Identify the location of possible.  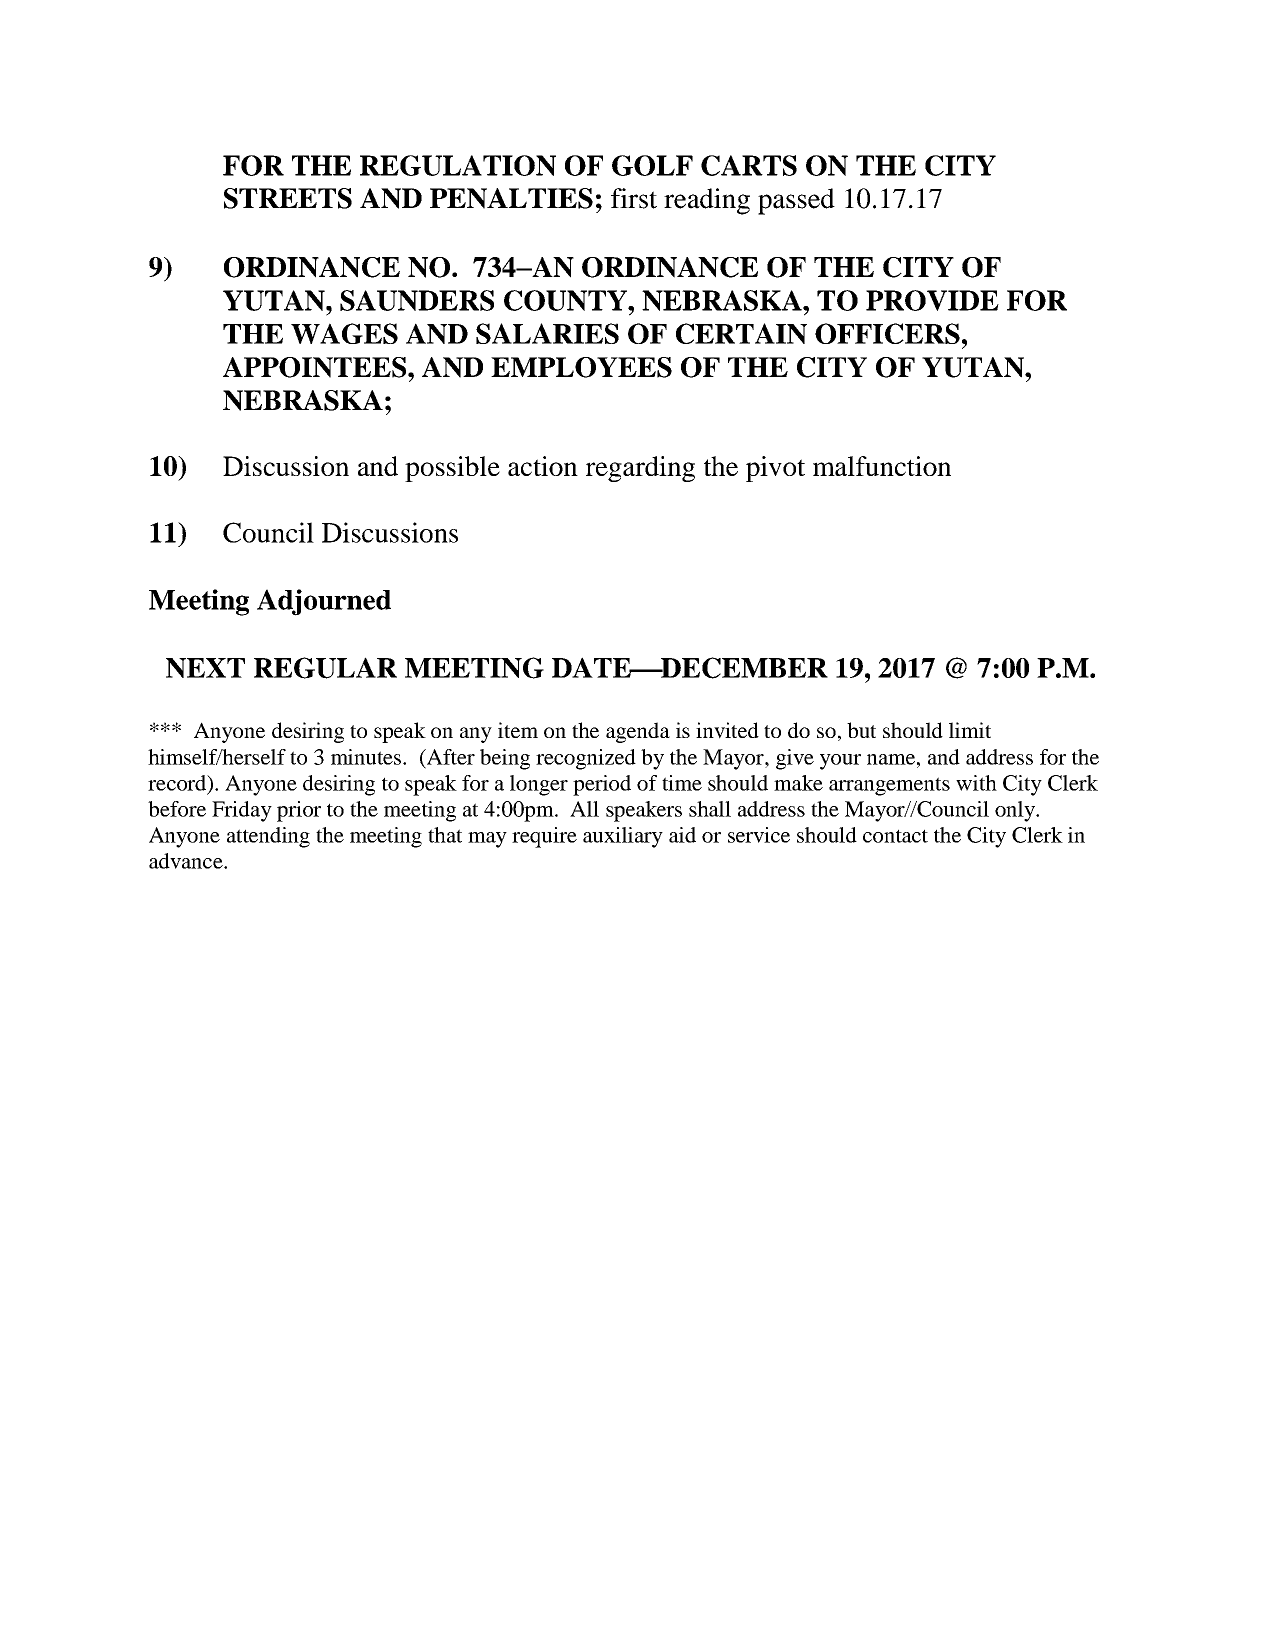
(452, 469).
